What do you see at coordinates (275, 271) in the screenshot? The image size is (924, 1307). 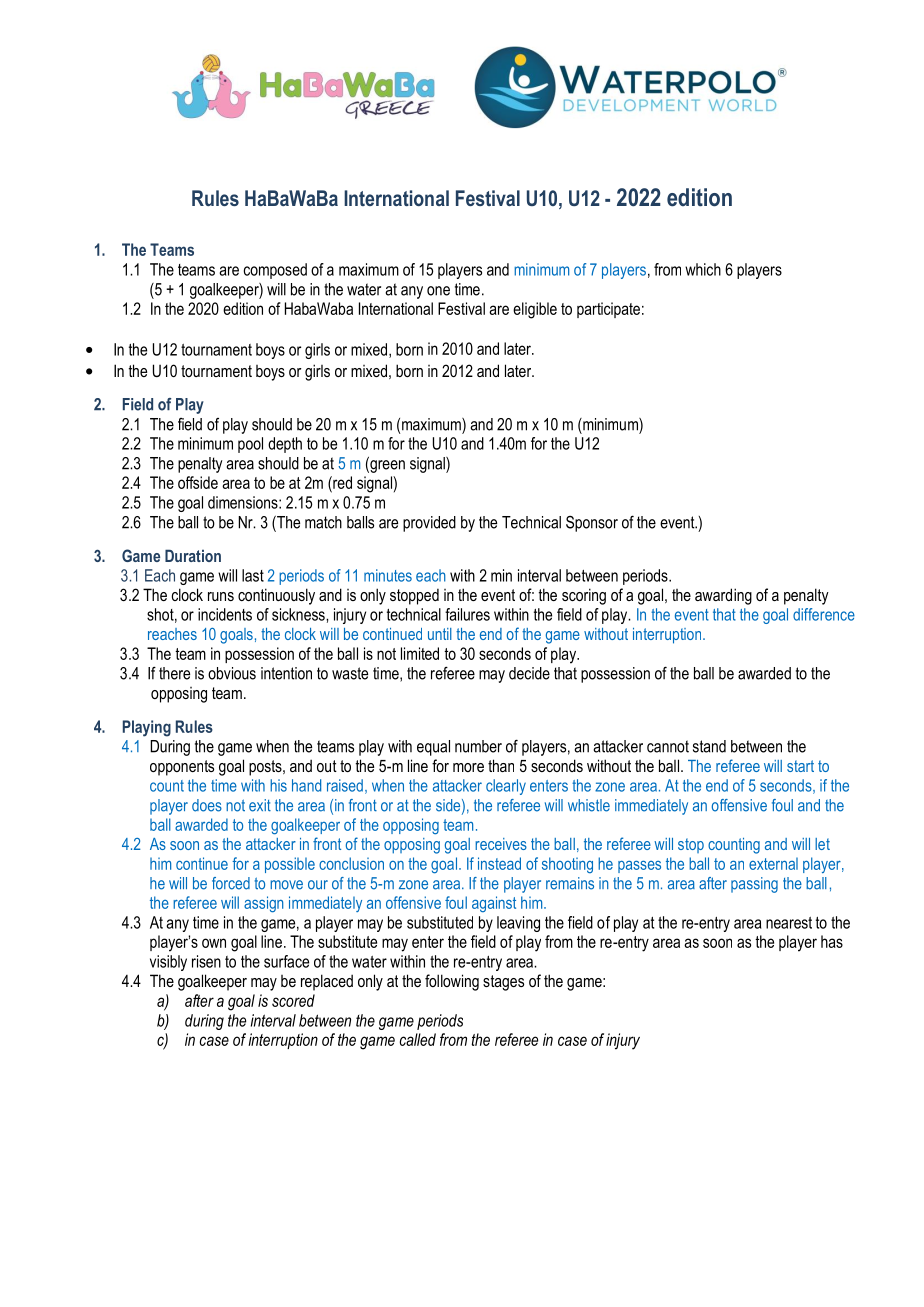 I see `composed` at bounding box center [275, 271].
